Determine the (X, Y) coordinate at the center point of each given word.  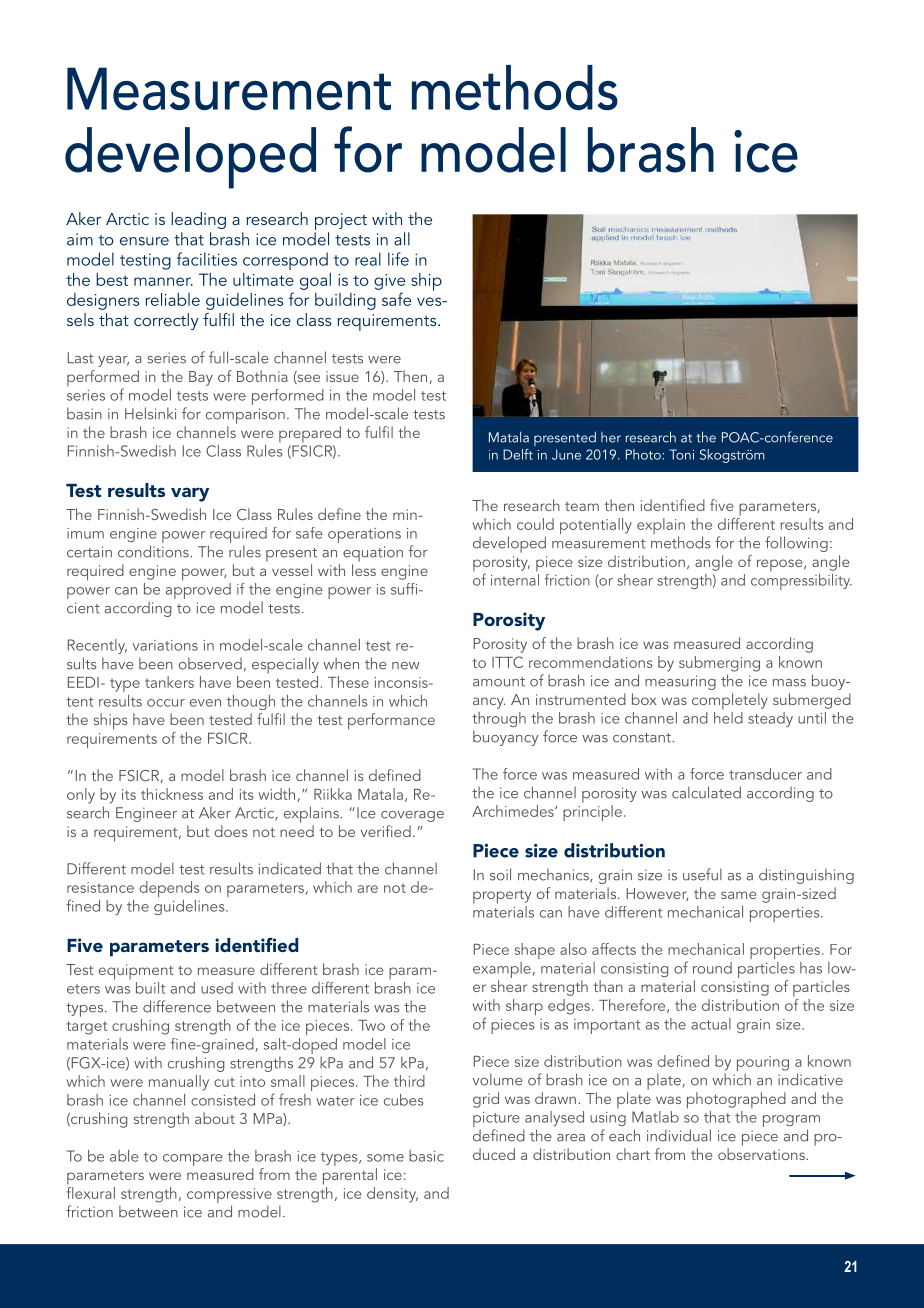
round (712, 968)
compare (193, 1160)
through (499, 719)
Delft (518, 454)
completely (730, 701)
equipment (136, 972)
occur (166, 703)
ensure (144, 241)
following (796, 544)
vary (190, 494)
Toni (681, 454)
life (398, 259)
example (502, 970)
